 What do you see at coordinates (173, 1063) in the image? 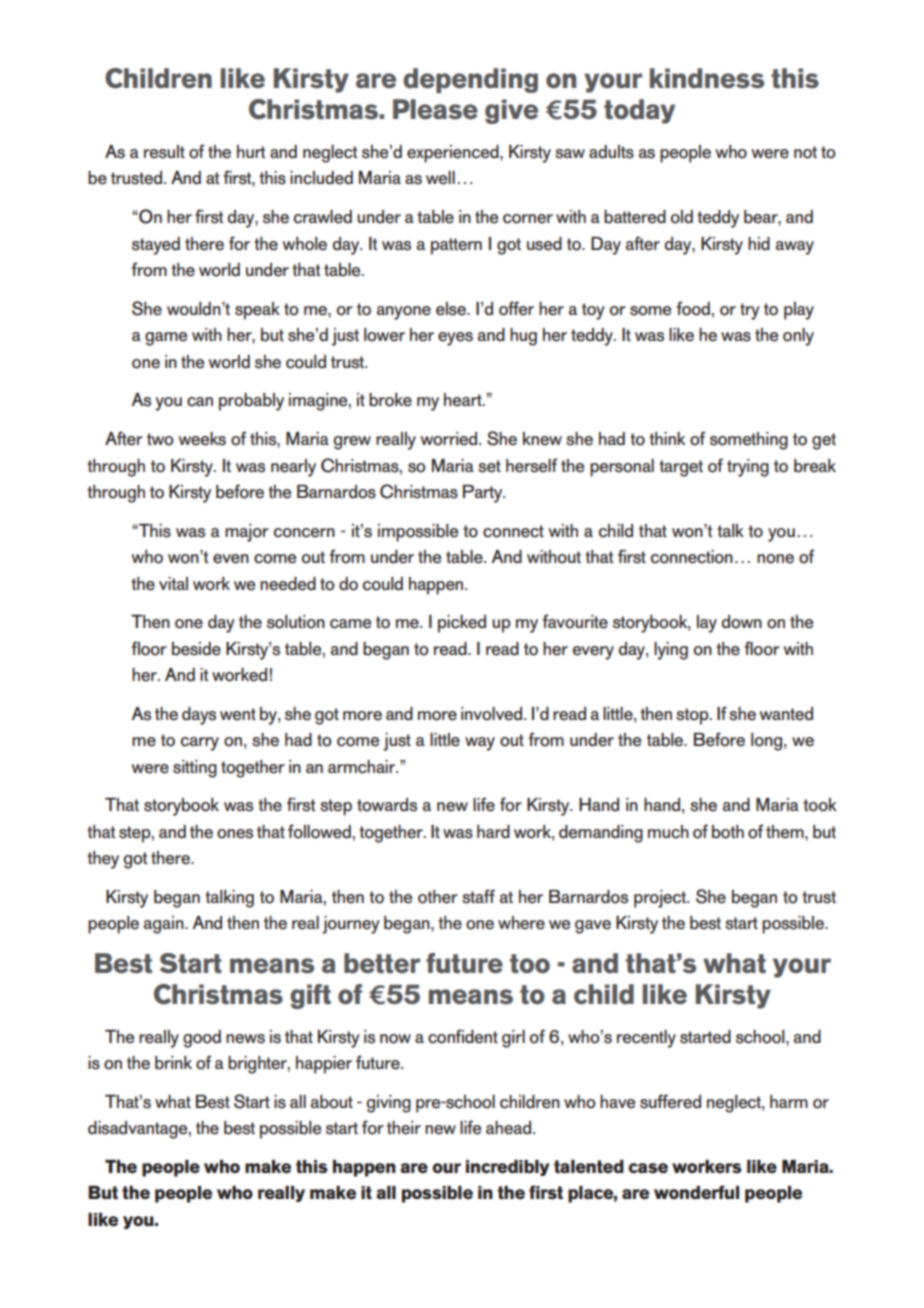
I see `brink` at bounding box center [173, 1063].
